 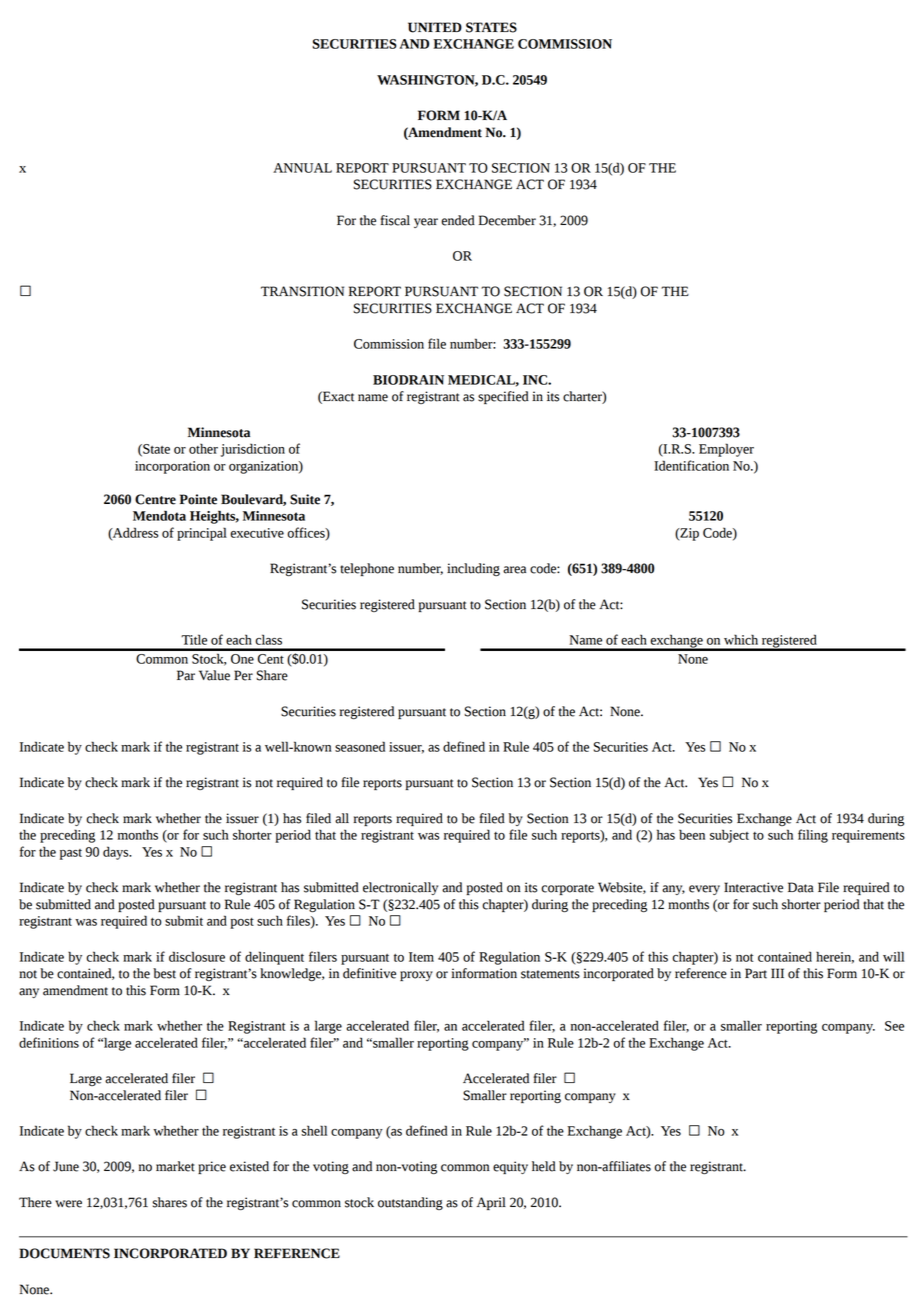 I want to click on Employer, so click(x=726, y=450).
